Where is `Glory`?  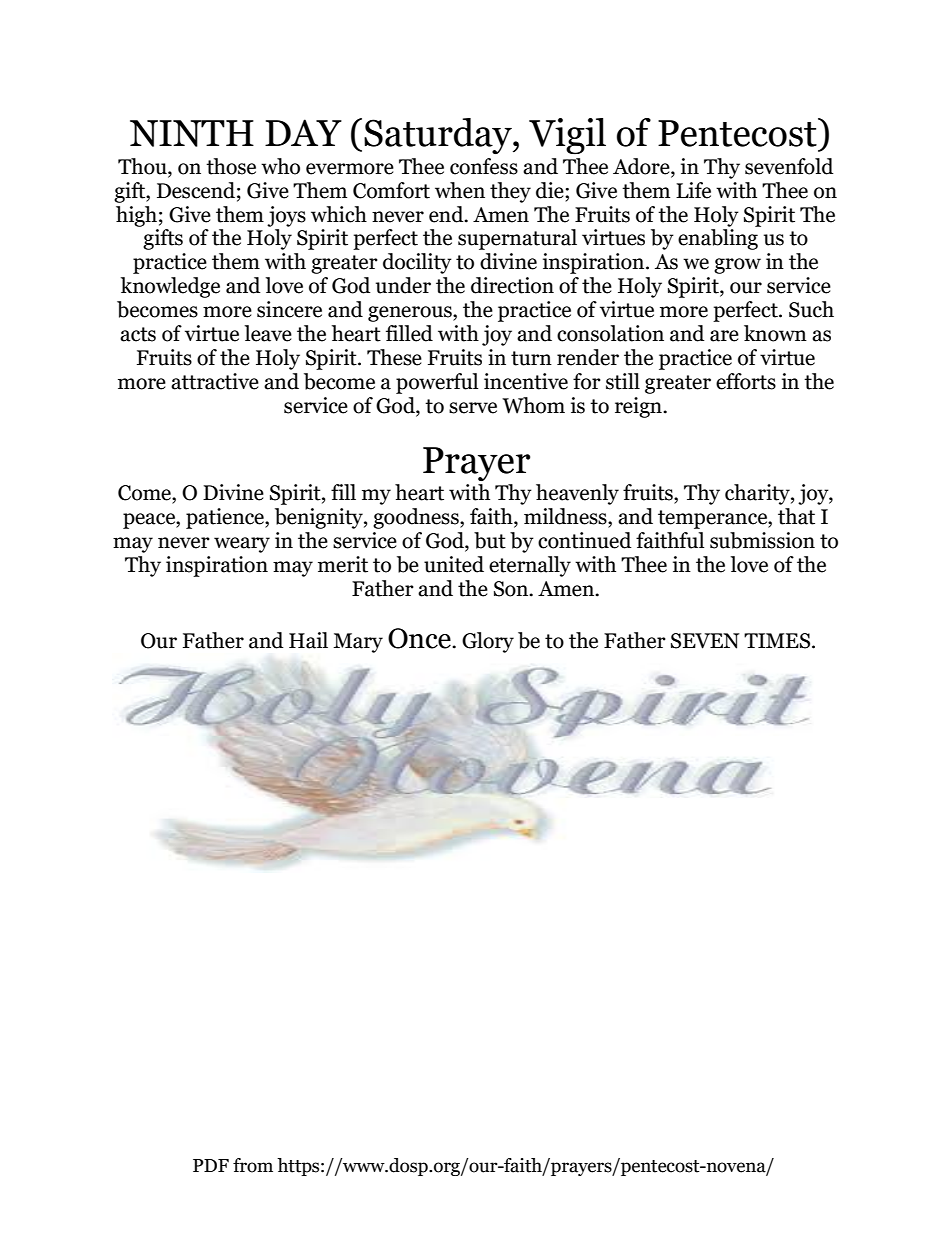
Glory is located at coordinates (488, 642).
